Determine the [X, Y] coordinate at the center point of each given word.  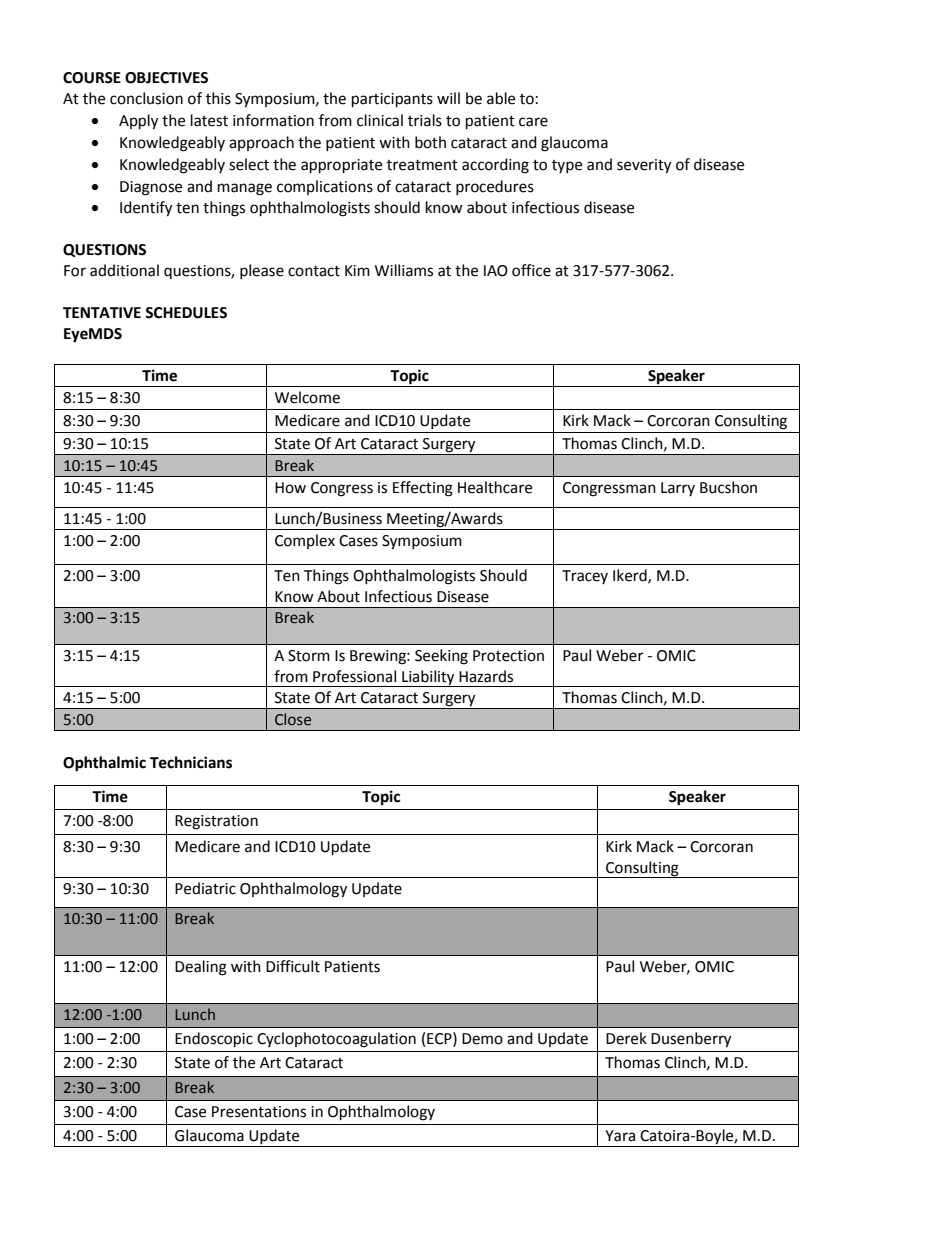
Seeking [441, 657]
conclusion [146, 98]
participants [392, 100]
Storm [309, 656]
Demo [482, 1039]
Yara [620, 1136]
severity [644, 166]
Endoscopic [214, 1040]
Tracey [585, 577]
